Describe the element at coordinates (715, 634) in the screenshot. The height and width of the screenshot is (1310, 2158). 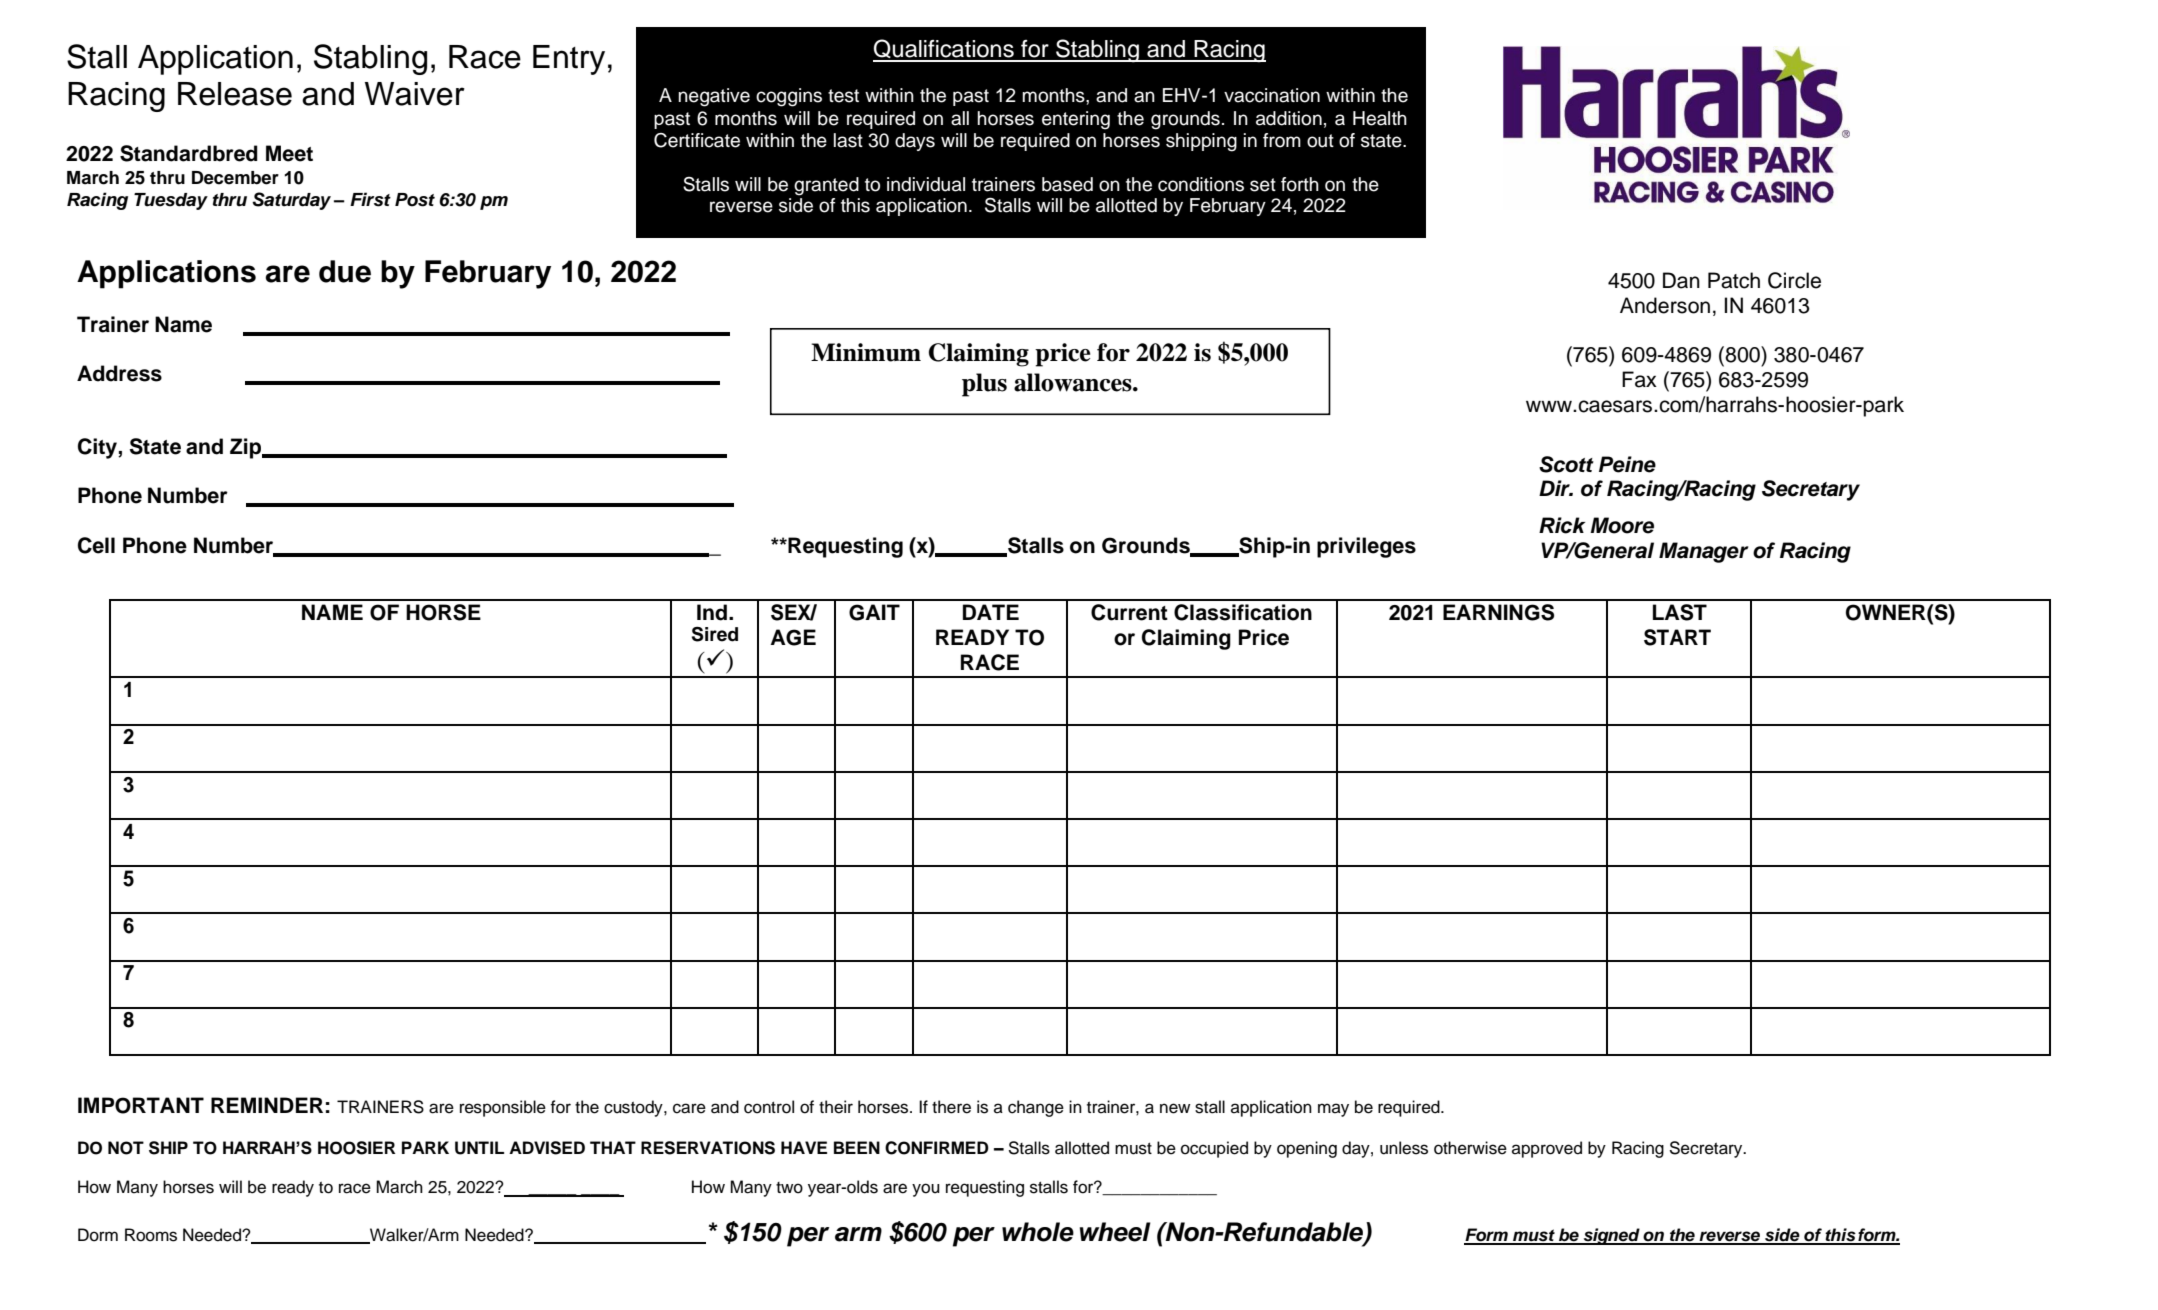
I see `Sired` at that location.
